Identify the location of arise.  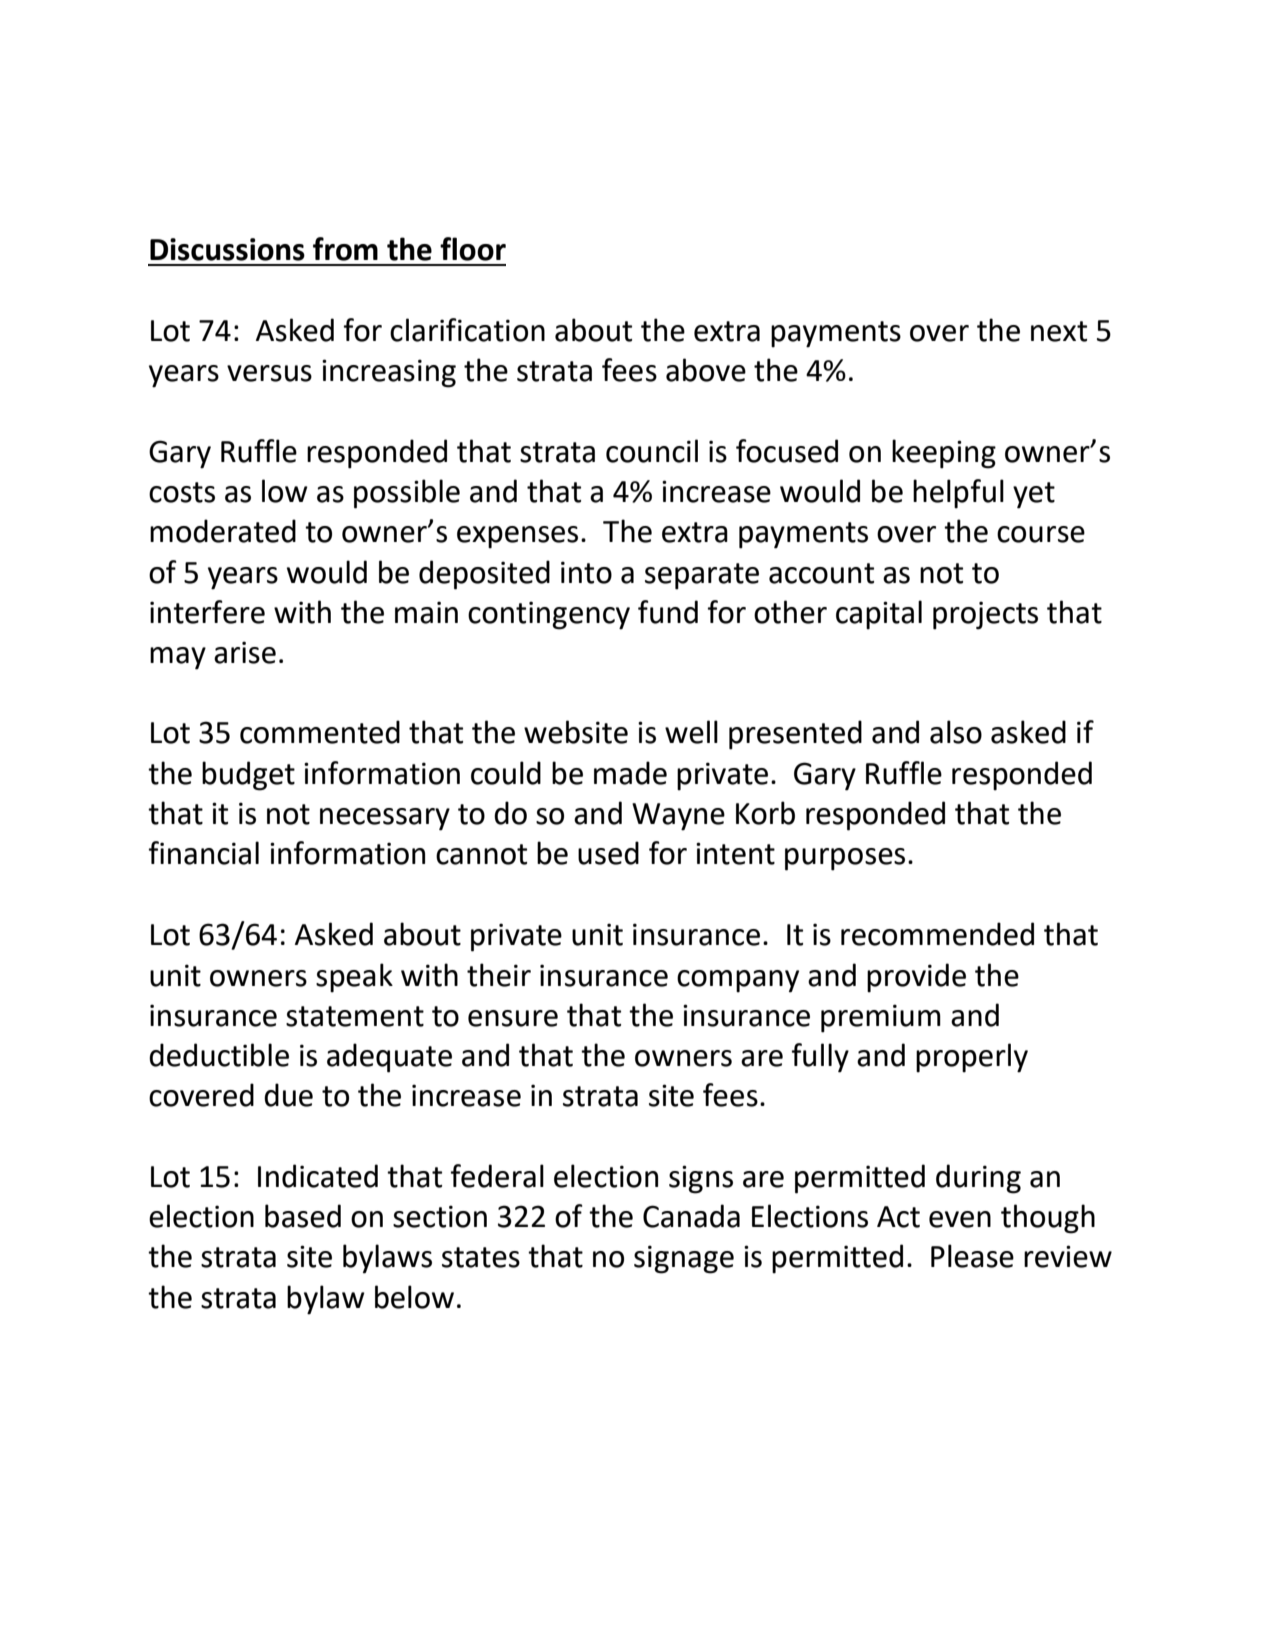
(245, 652).
